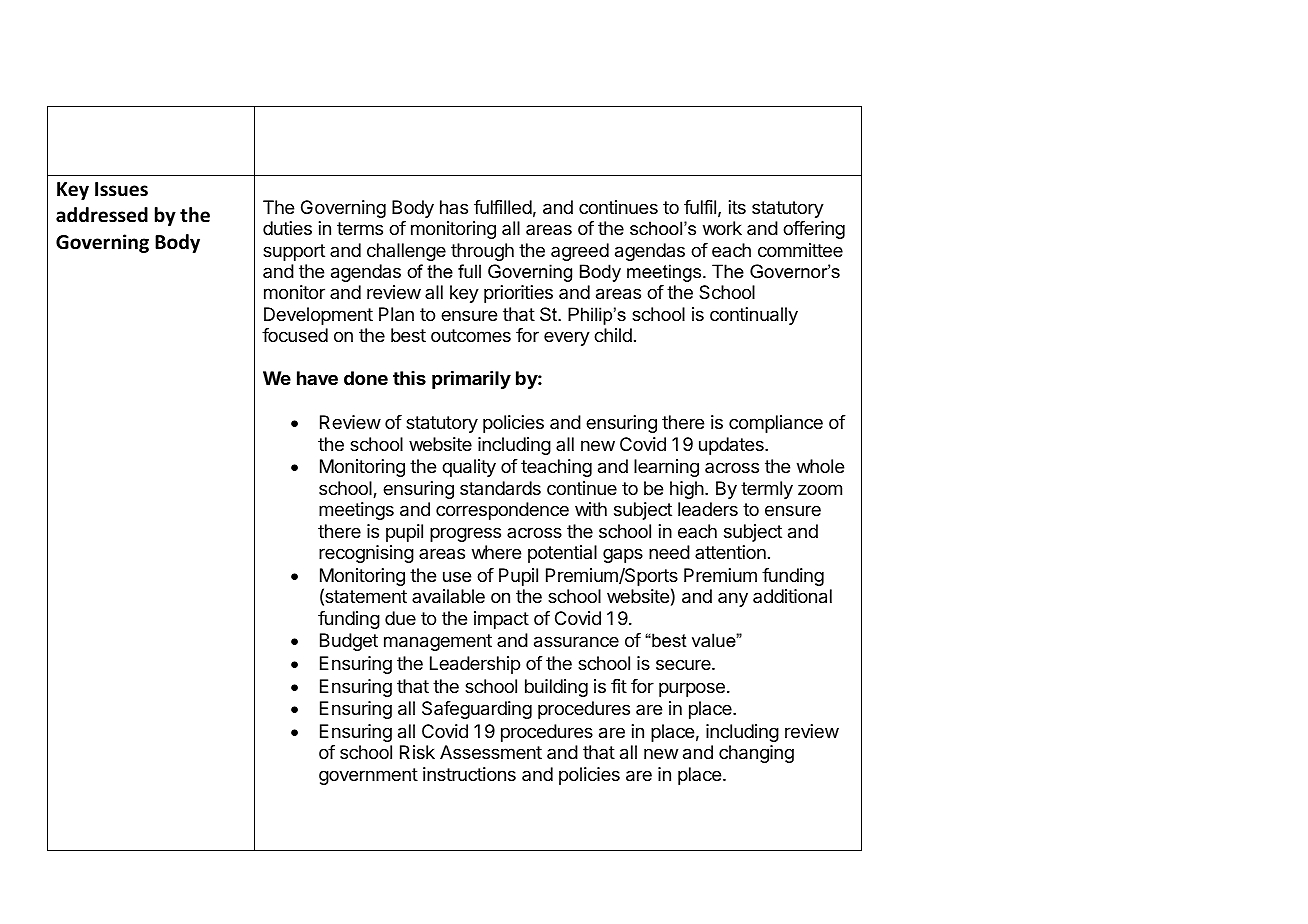  Describe the element at coordinates (471, 380) in the screenshot. I see `primarily` at that location.
